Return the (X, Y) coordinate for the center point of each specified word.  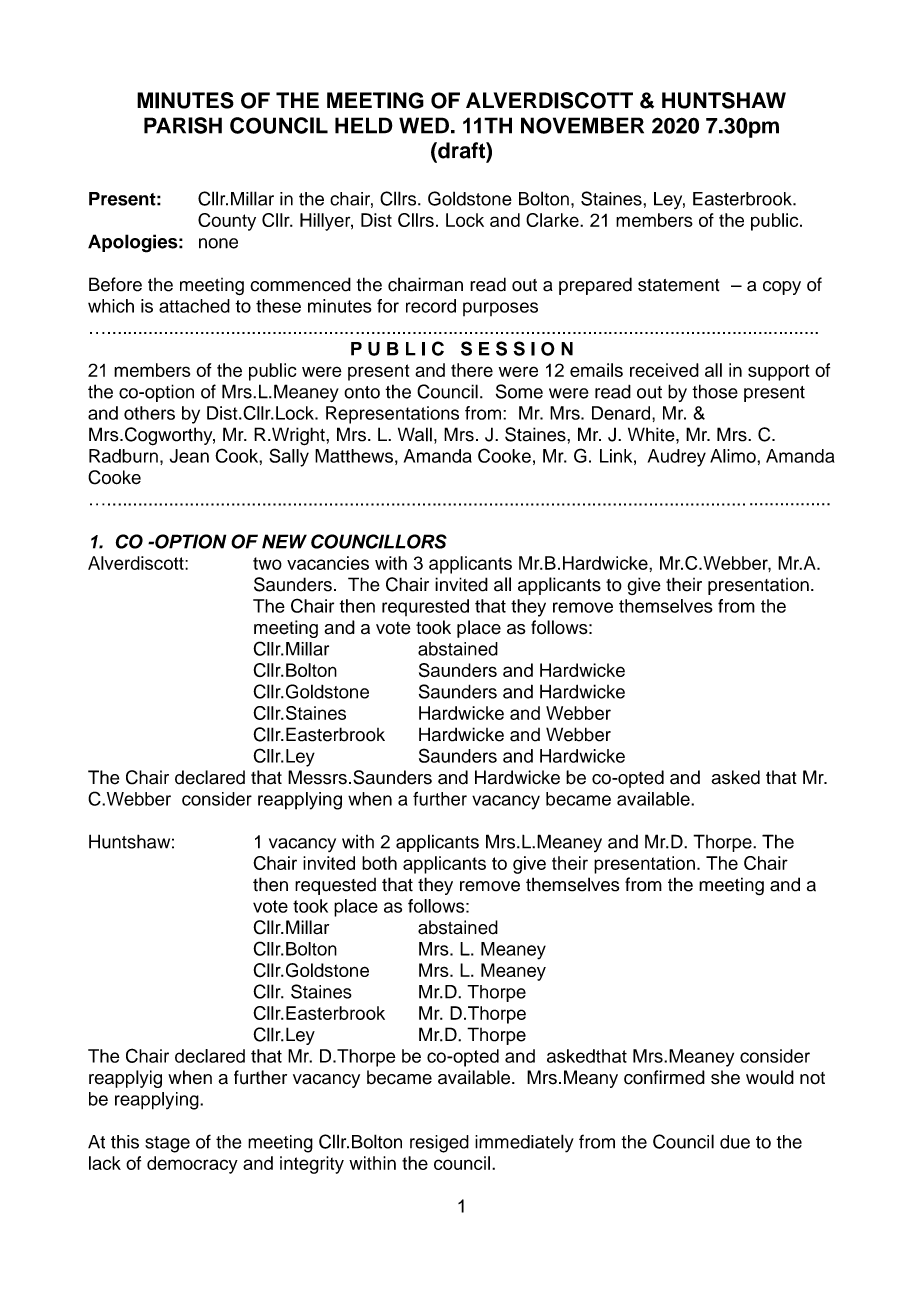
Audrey (677, 458)
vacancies (328, 563)
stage (167, 1144)
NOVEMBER (582, 125)
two (267, 563)
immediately (524, 1143)
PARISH (183, 125)
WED (424, 125)
